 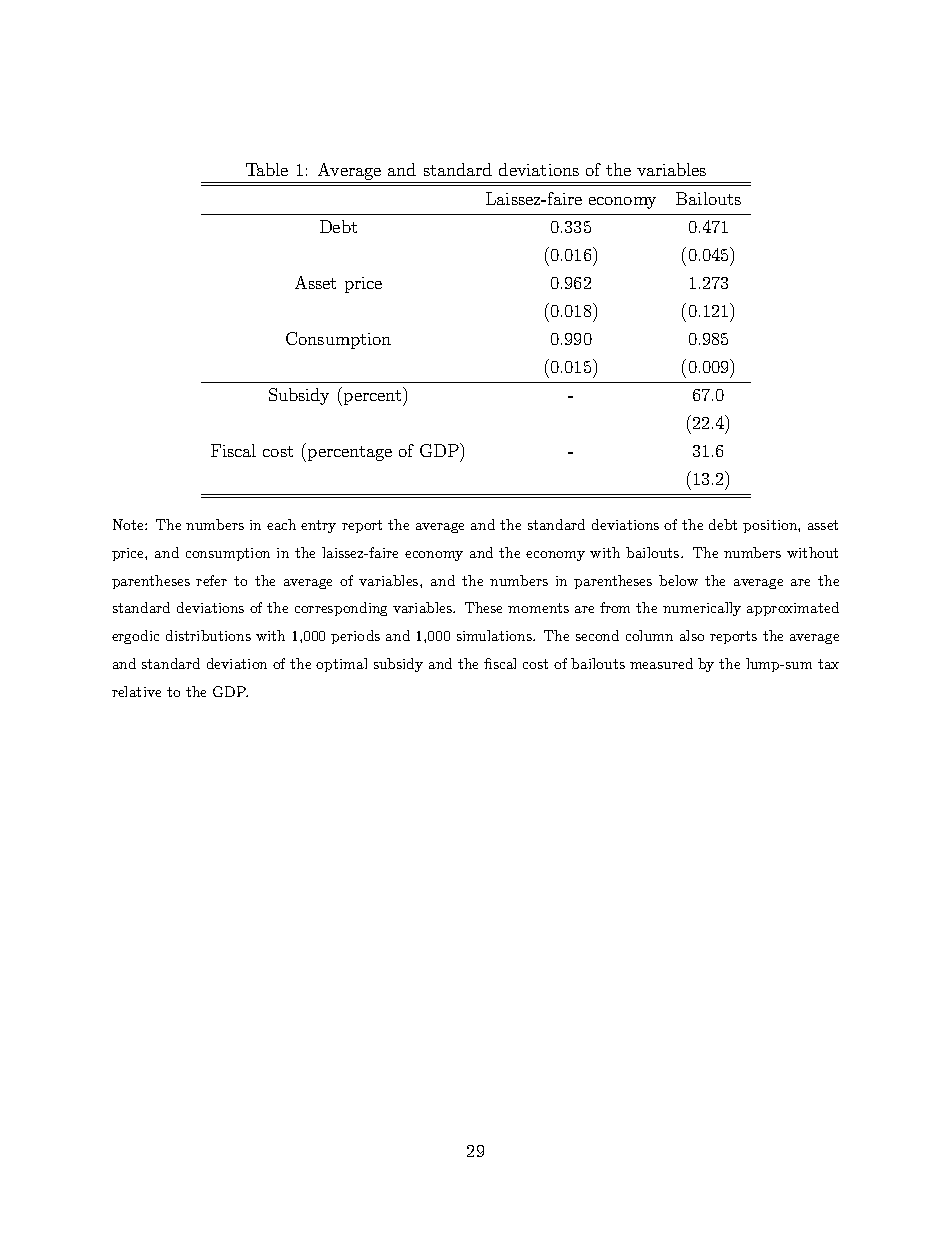 What do you see at coordinates (661, 663) in the screenshot?
I see `measured` at bounding box center [661, 663].
